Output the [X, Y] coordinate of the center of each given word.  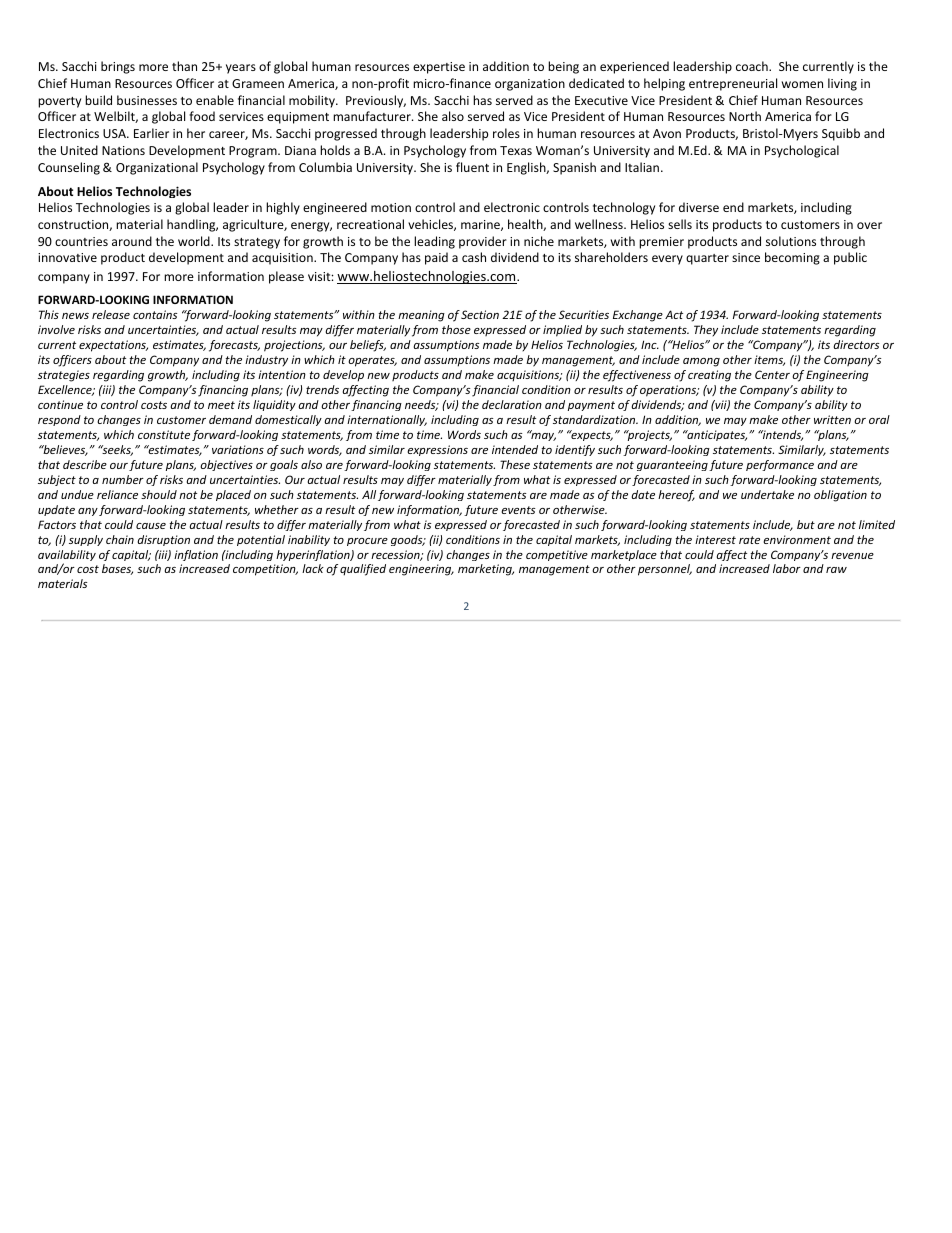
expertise [439, 68]
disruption [163, 540]
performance [780, 465]
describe [85, 464]
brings [118, 67]
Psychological [802, 151]
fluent [472, 167]
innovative [67, 257]
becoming [792, 258]
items [769, 360]
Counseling [69, 168]
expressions [437, 450]
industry [266, 360]
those [456, 329]
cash [474, 257]
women [802, 84]
